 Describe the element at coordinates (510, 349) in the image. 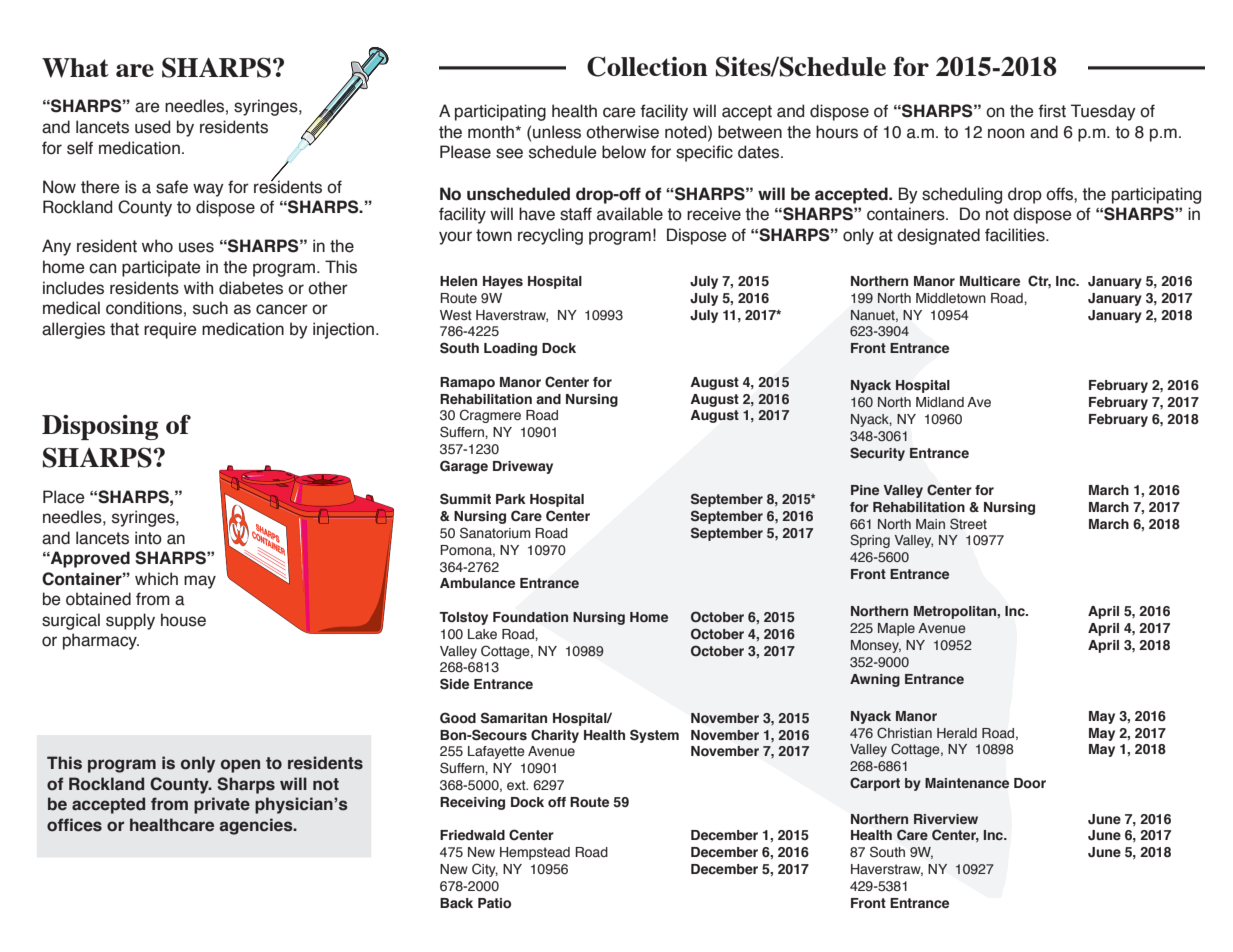

I see `Loading` at that location.
